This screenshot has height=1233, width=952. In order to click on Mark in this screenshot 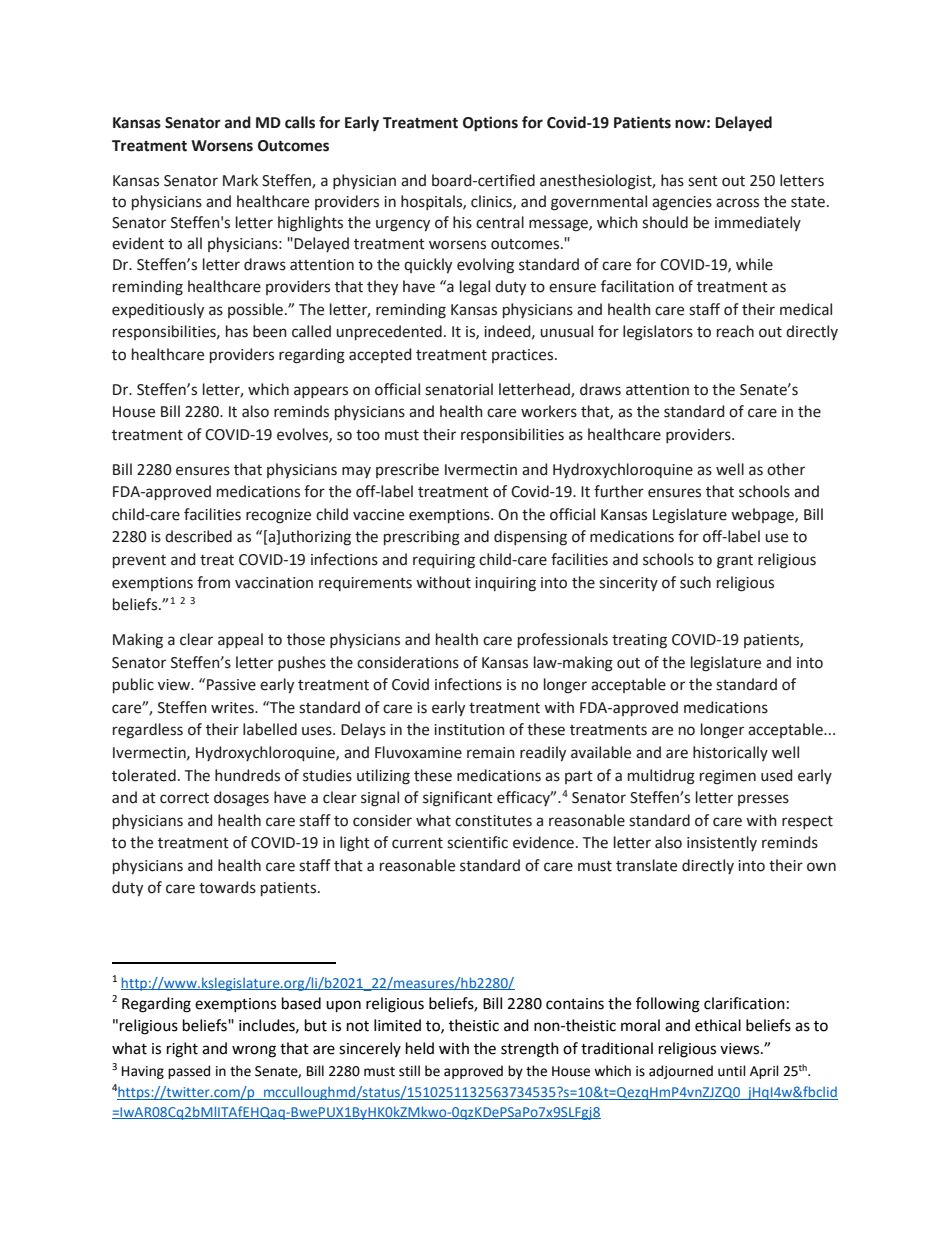, I will do `click(240, 180)`.
